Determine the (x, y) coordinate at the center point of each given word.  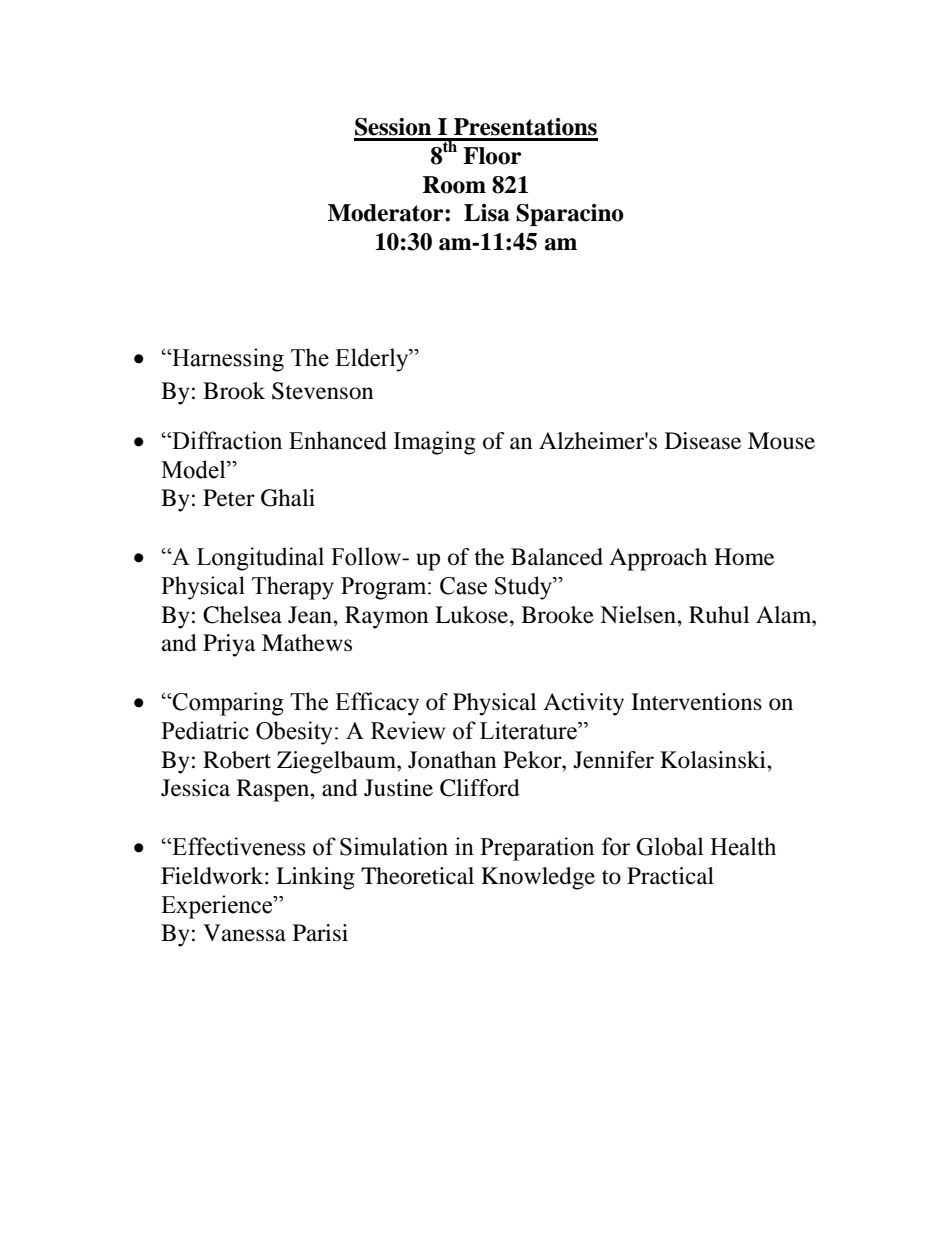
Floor (492, 156)
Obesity (294, 733)
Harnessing (227, 360)
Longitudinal (260, 559)
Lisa (486, 213)
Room (454, 185)
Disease (703, 441)
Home (744, 557)
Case (463, 586)
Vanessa (244, 933)
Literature (529, 730)
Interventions (696, 702)
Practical (670, 876)
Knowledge (538, 878)
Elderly (373, 360)
